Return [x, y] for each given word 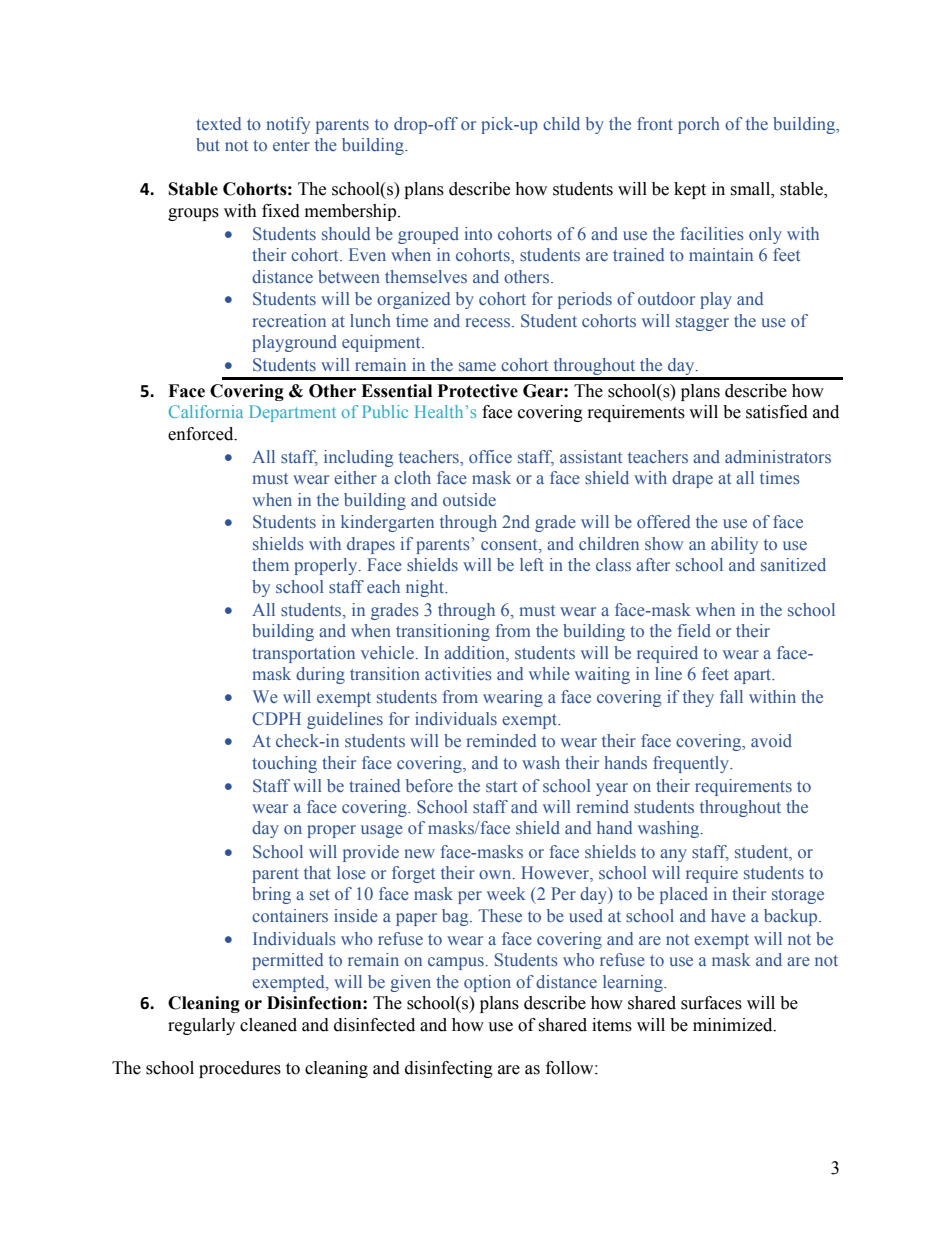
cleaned [268, 1025]
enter [291, 145]
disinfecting [449, 1069]
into [478, 233]
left [532, 564]
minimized [734, 1025]
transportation [303, 654]
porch [699, 125]
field [694, 630]
